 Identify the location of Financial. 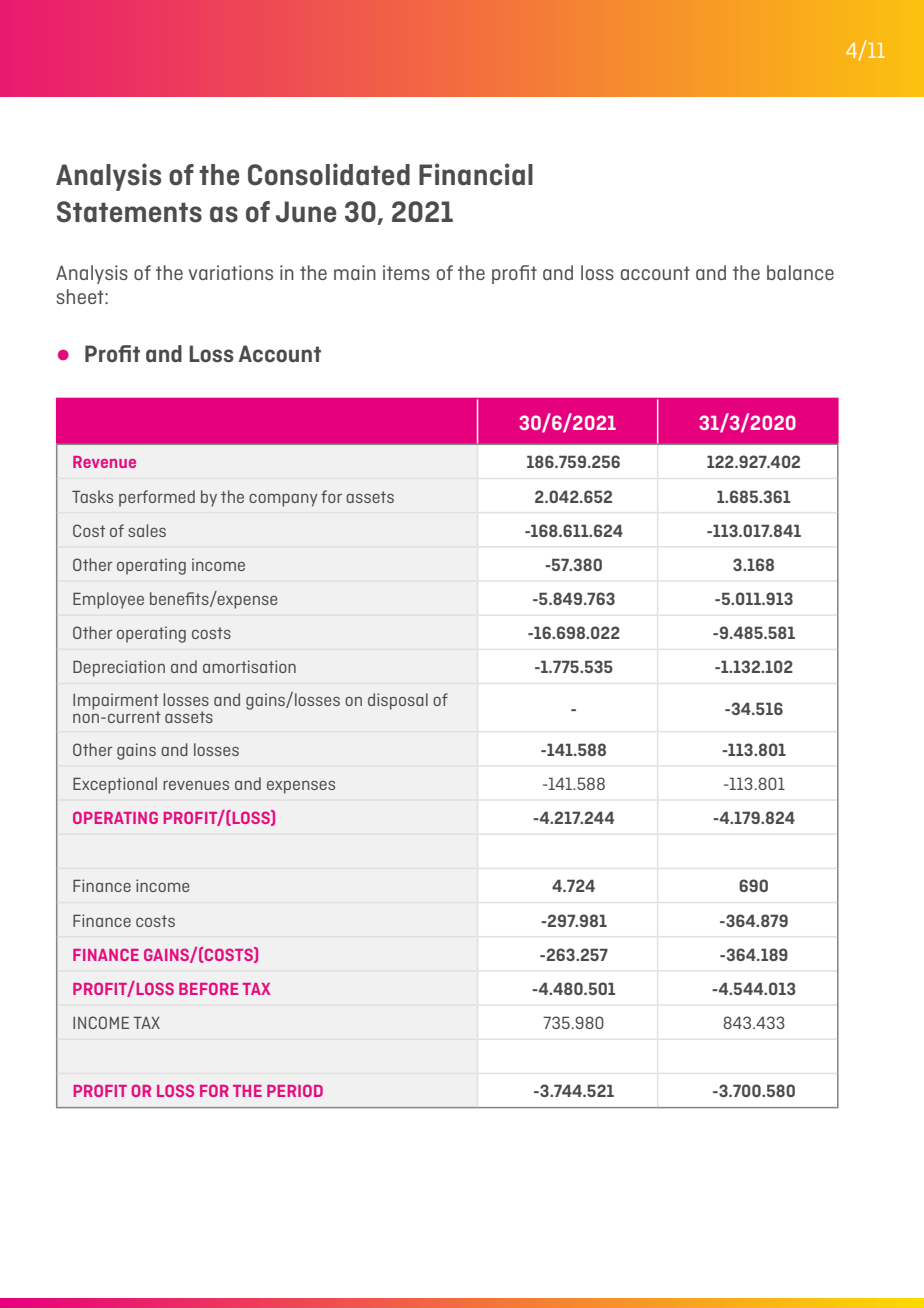
(476, 174).
